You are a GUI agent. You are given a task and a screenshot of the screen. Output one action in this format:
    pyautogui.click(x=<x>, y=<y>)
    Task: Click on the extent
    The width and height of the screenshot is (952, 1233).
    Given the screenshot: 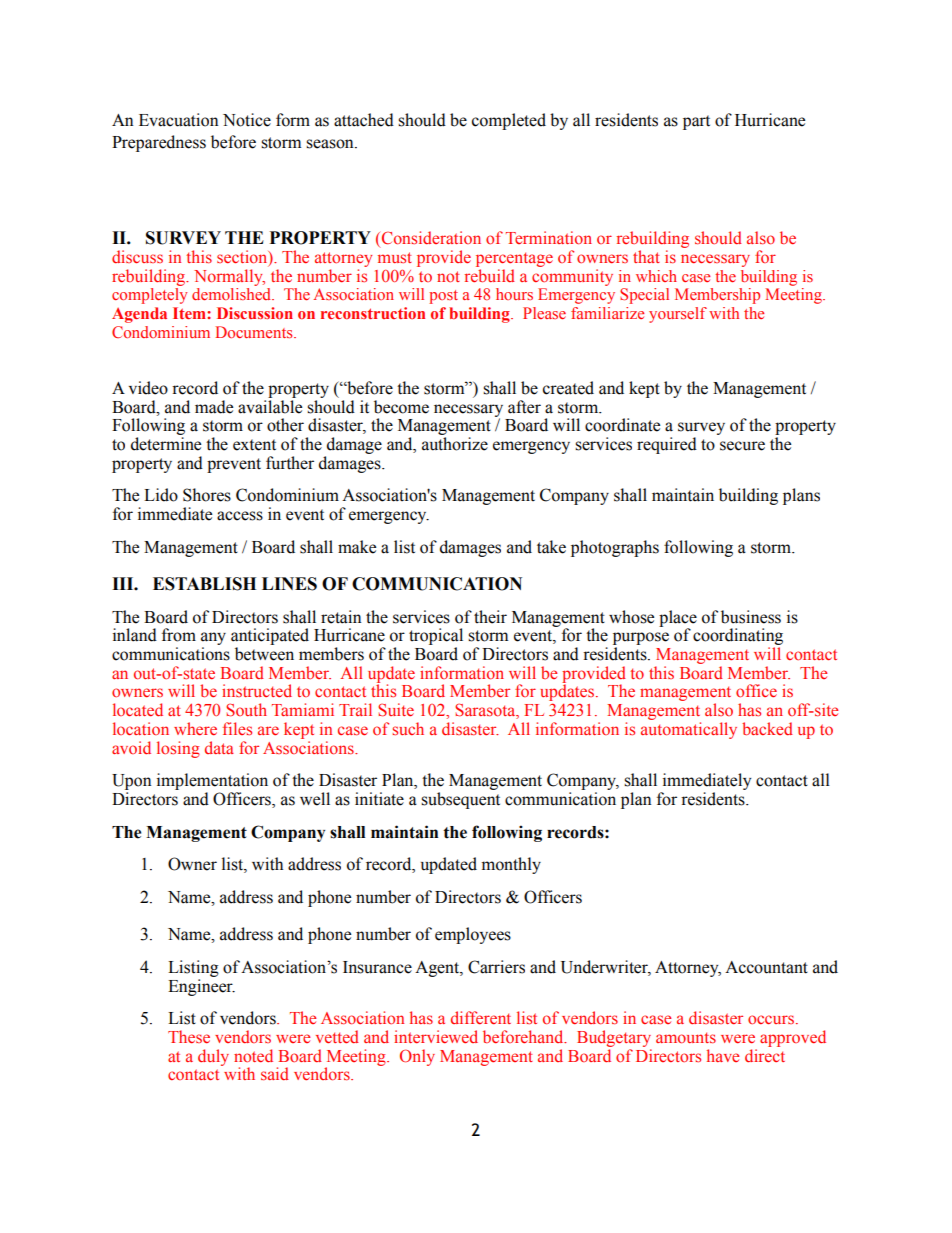 What is the action you would take?
    pyautogui.click(x=254, y=445)
